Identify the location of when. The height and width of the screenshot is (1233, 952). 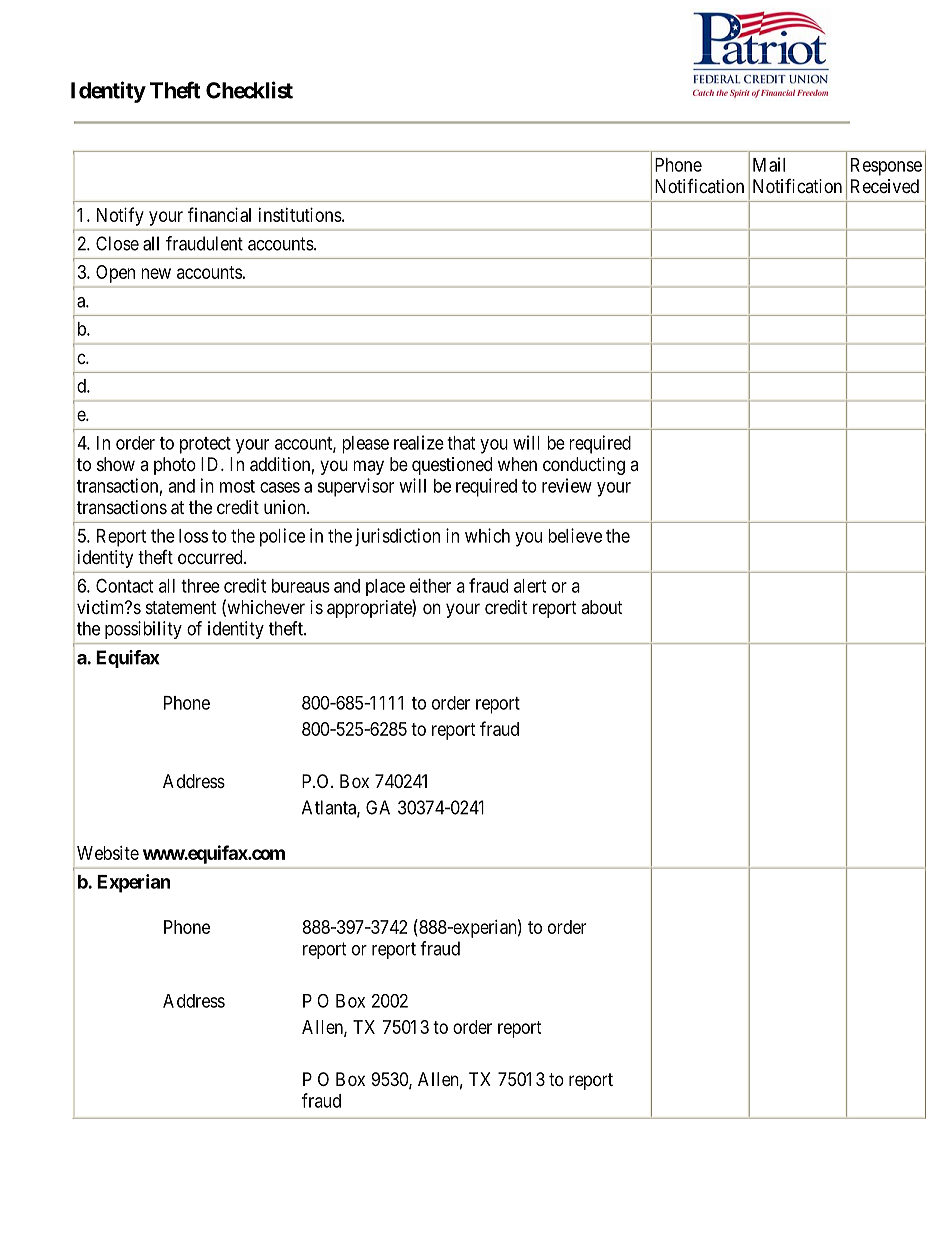
(517, 464).
